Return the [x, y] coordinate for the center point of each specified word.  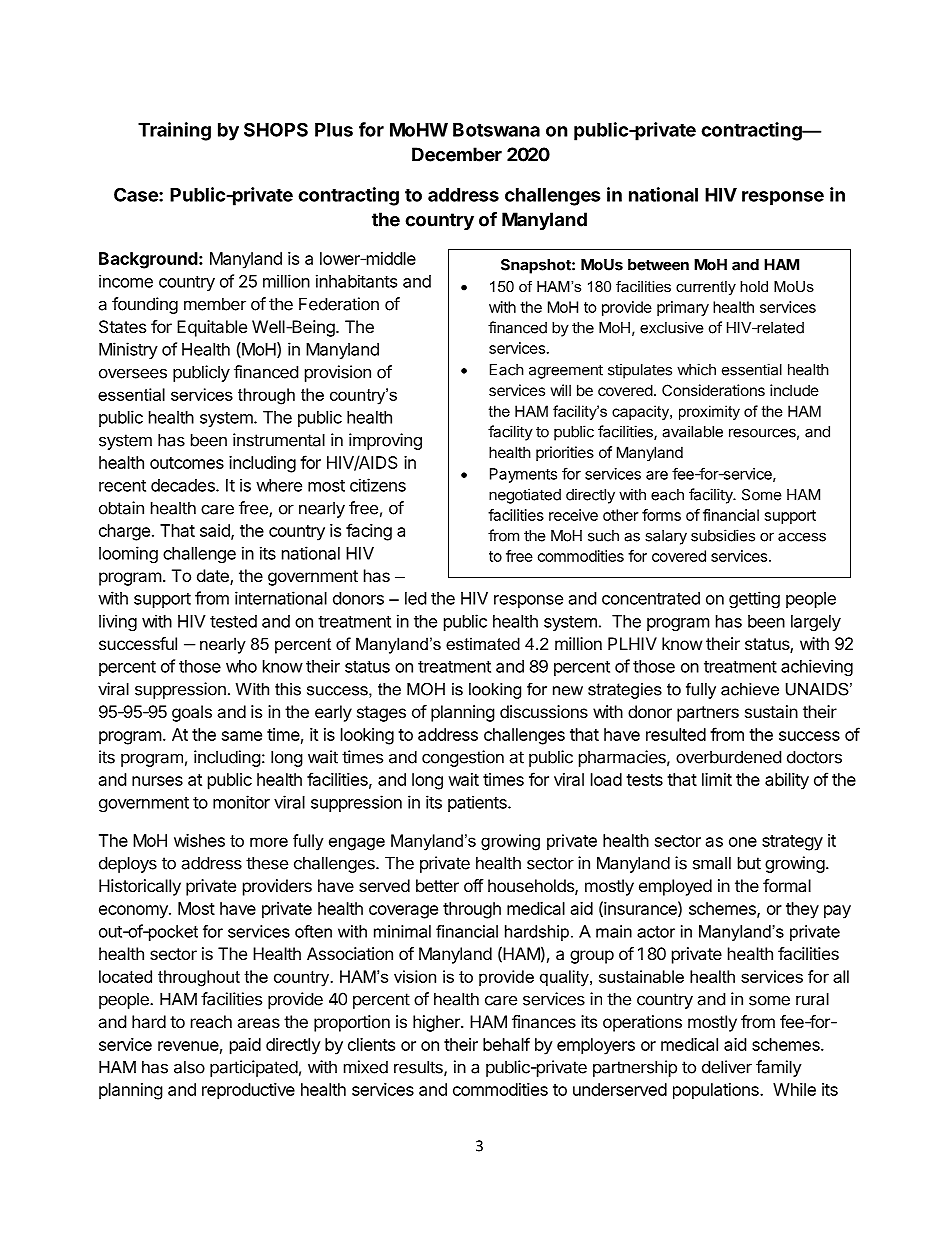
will [561, 390]
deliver [727, 1067]
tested [233, 621]
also [189, 1067]
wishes [199, 840]
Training [174, 131]
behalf [506, 1044]
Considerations [713, 390]
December [457, 154]
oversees [133, 373]
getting [754, 599]
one [743, 842]
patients [478, 803]
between [658, 265]
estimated [483, 643]
